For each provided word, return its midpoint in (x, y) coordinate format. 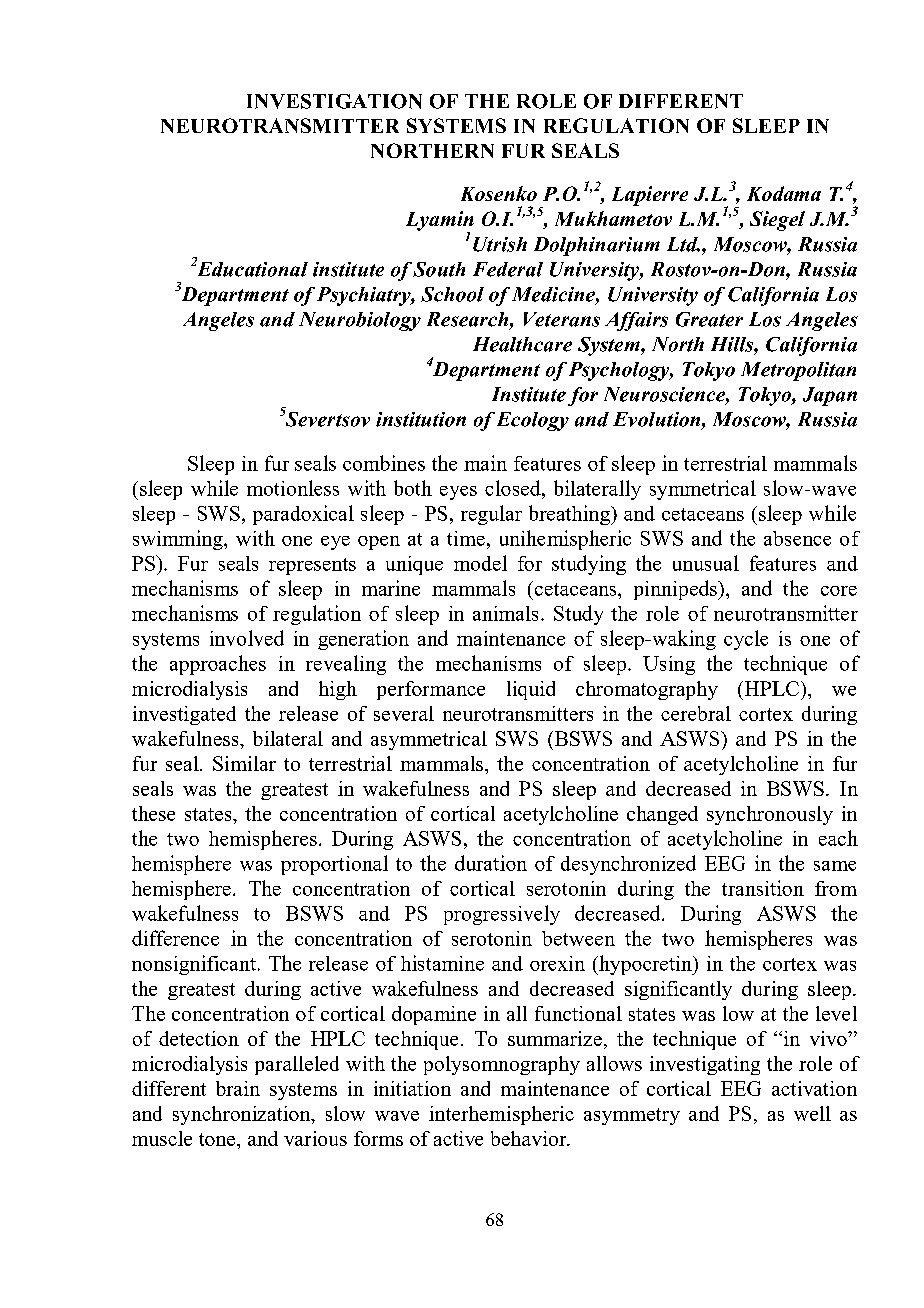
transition (763, 888)
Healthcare (522, 344)
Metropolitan (798, 371)
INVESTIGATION (334, 101)
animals (505, 613)
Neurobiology (360, 321)
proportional (334, 865)
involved (247, 638)
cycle (746, 640)
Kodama (784, 193)
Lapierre (650, 196)
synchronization (243, 1115)
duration (491, 863)
